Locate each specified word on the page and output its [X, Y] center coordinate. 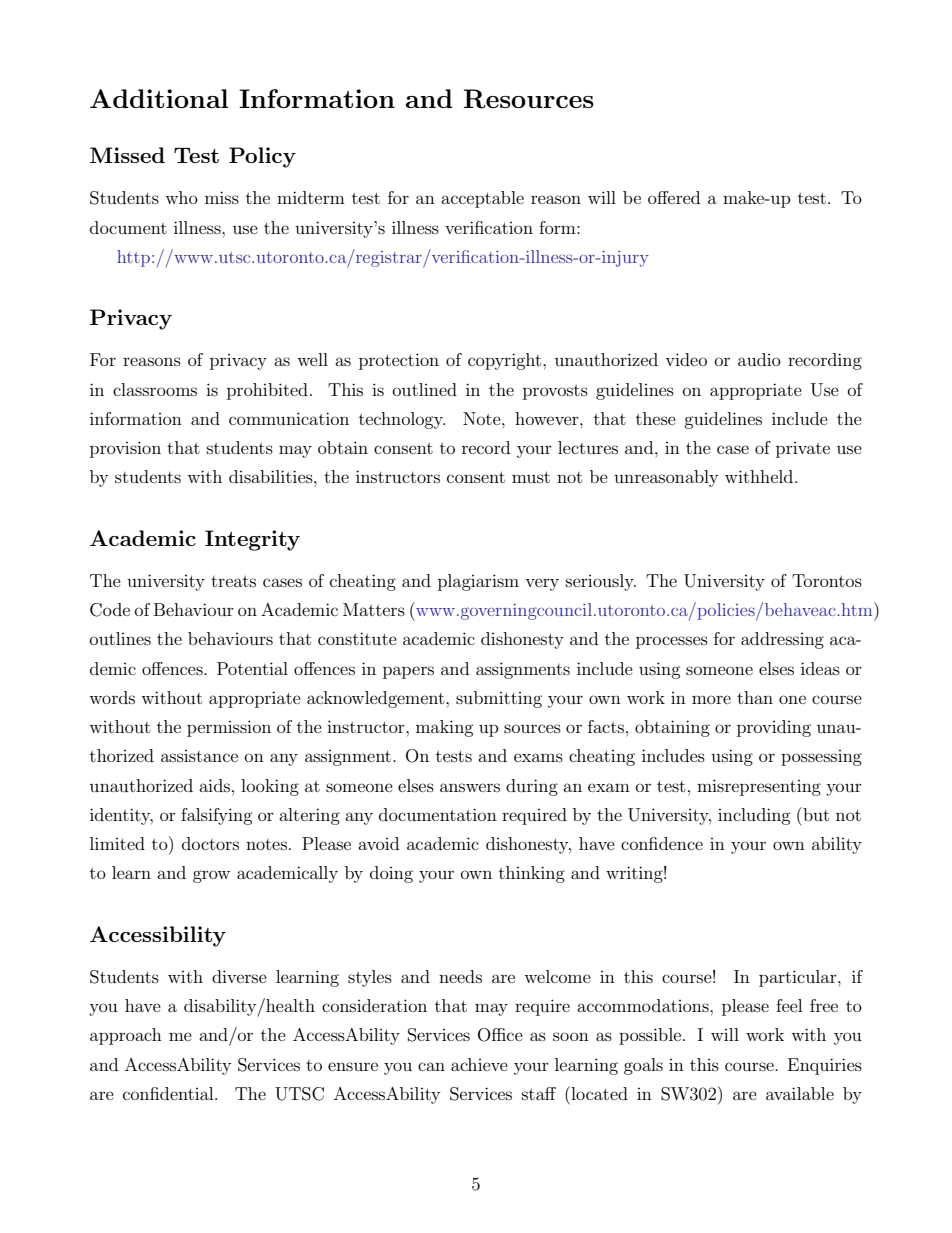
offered [674, 197]
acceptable [482, 199]
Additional [159, 98]
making [445, 728]
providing [774, 728]
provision [125, 449]
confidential [169, 1093]
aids [214, 785]
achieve [479, 1064]
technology [402, 420]
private [803, 450]
